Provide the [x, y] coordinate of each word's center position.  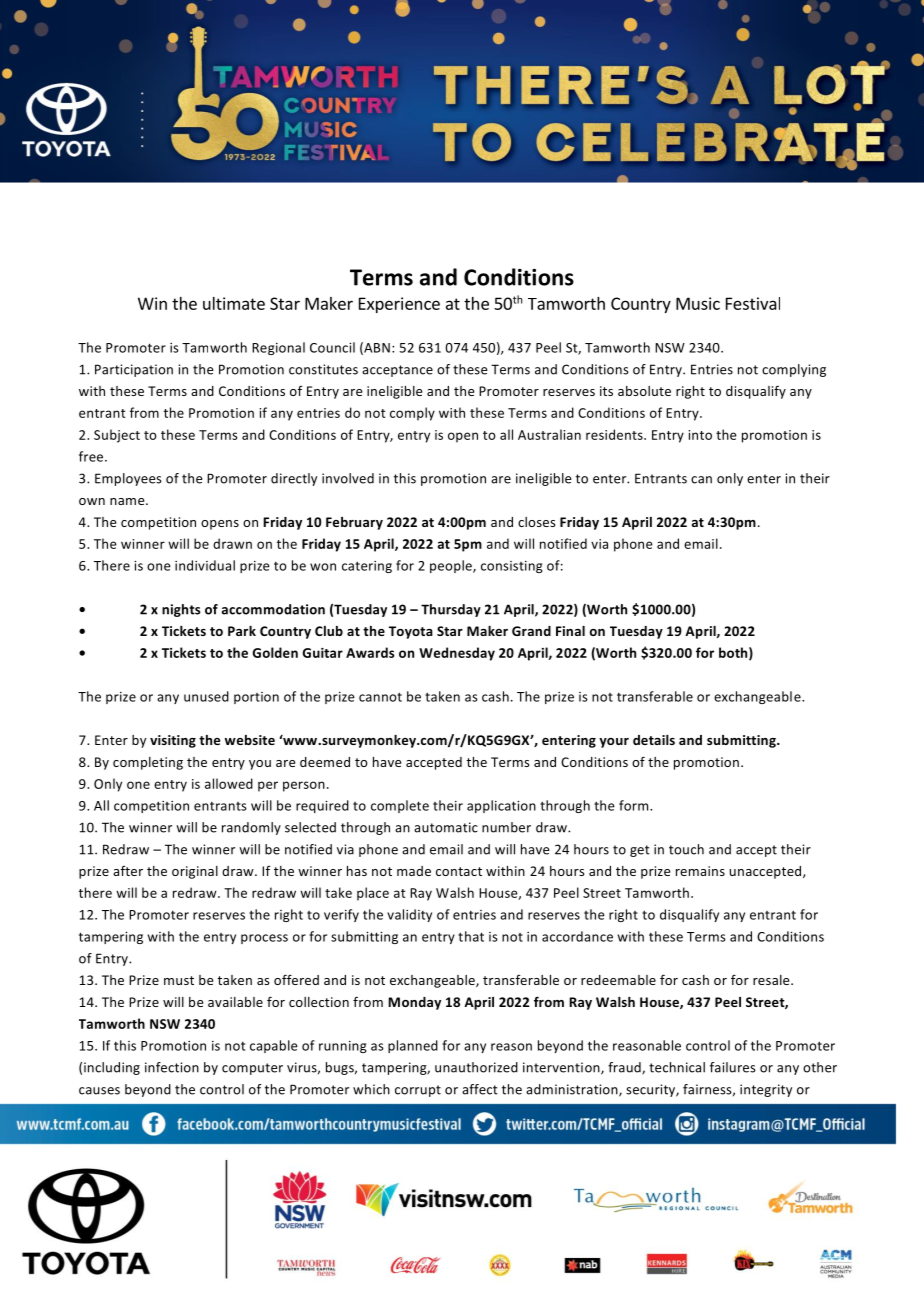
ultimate [234, 303]
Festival [753, 303]
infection [172, 1067]
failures [733, 1067]
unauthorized [476, 1067]
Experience [399, 305]
